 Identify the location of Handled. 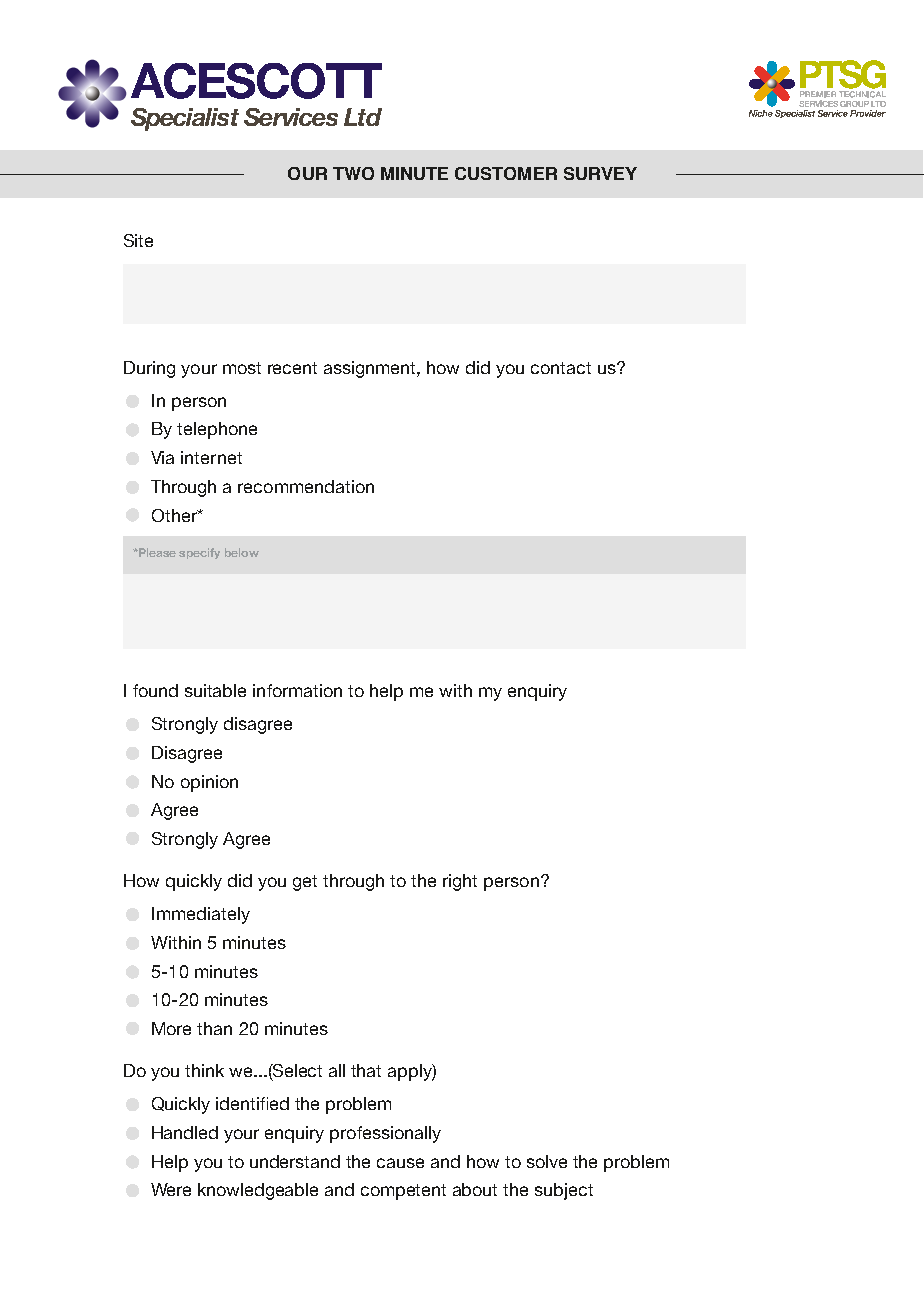
(185, 1132).
